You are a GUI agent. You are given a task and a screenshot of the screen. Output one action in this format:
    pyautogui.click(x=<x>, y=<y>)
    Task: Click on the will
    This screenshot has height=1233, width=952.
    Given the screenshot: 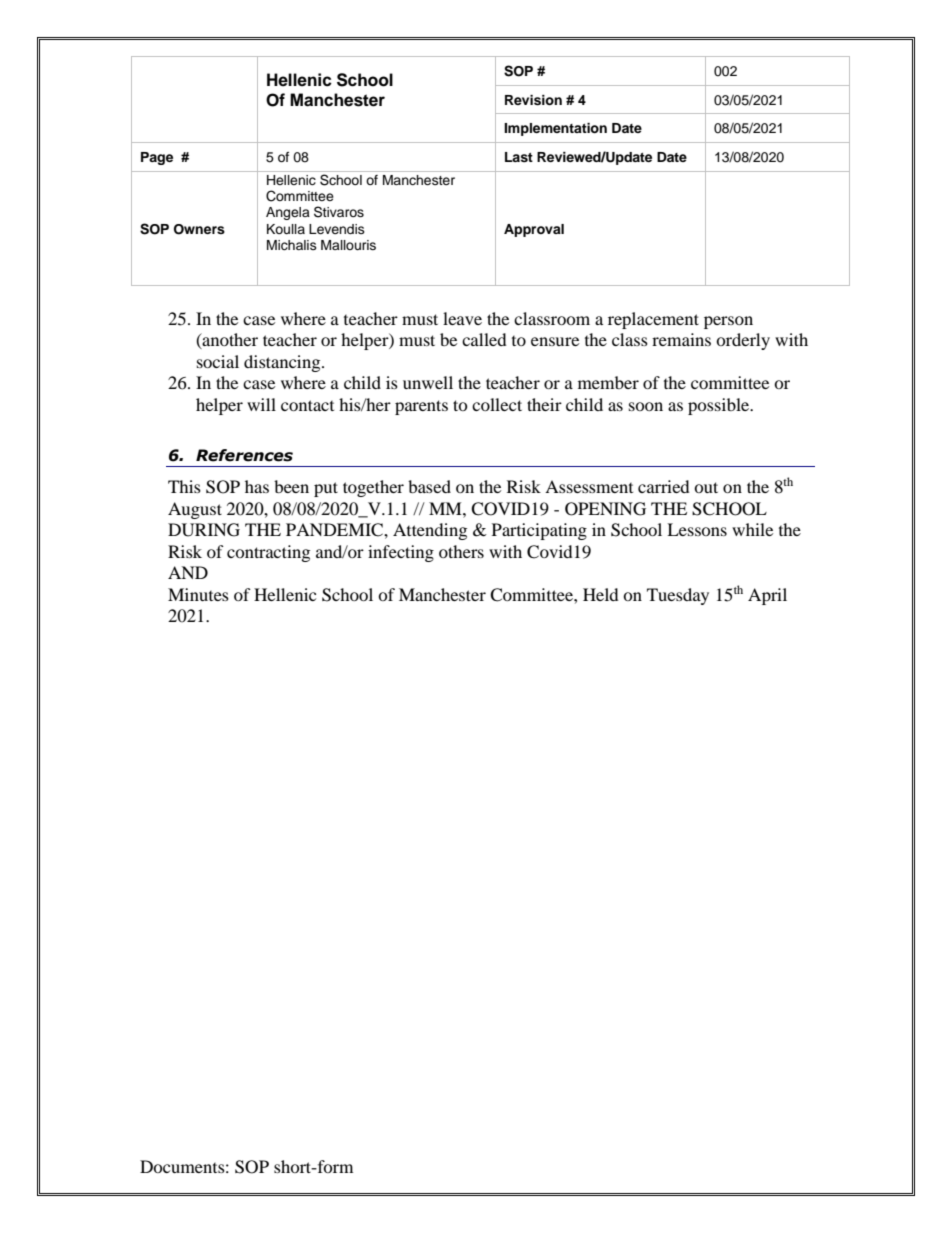 What is the action you would take?
    pyautogui.click(x=261, y=404)
